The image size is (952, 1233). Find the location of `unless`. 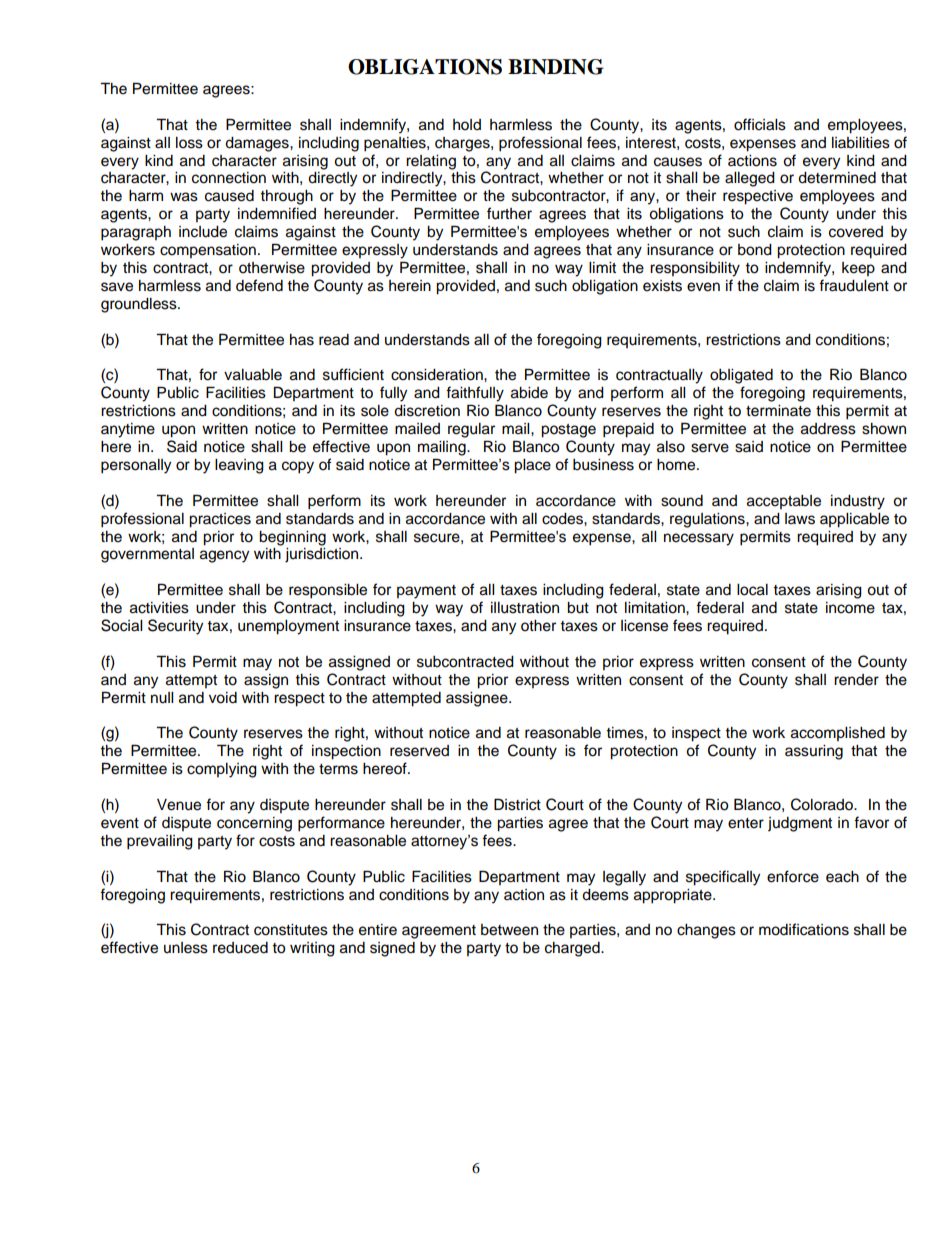

unless is located at coordinates (186, 948).
